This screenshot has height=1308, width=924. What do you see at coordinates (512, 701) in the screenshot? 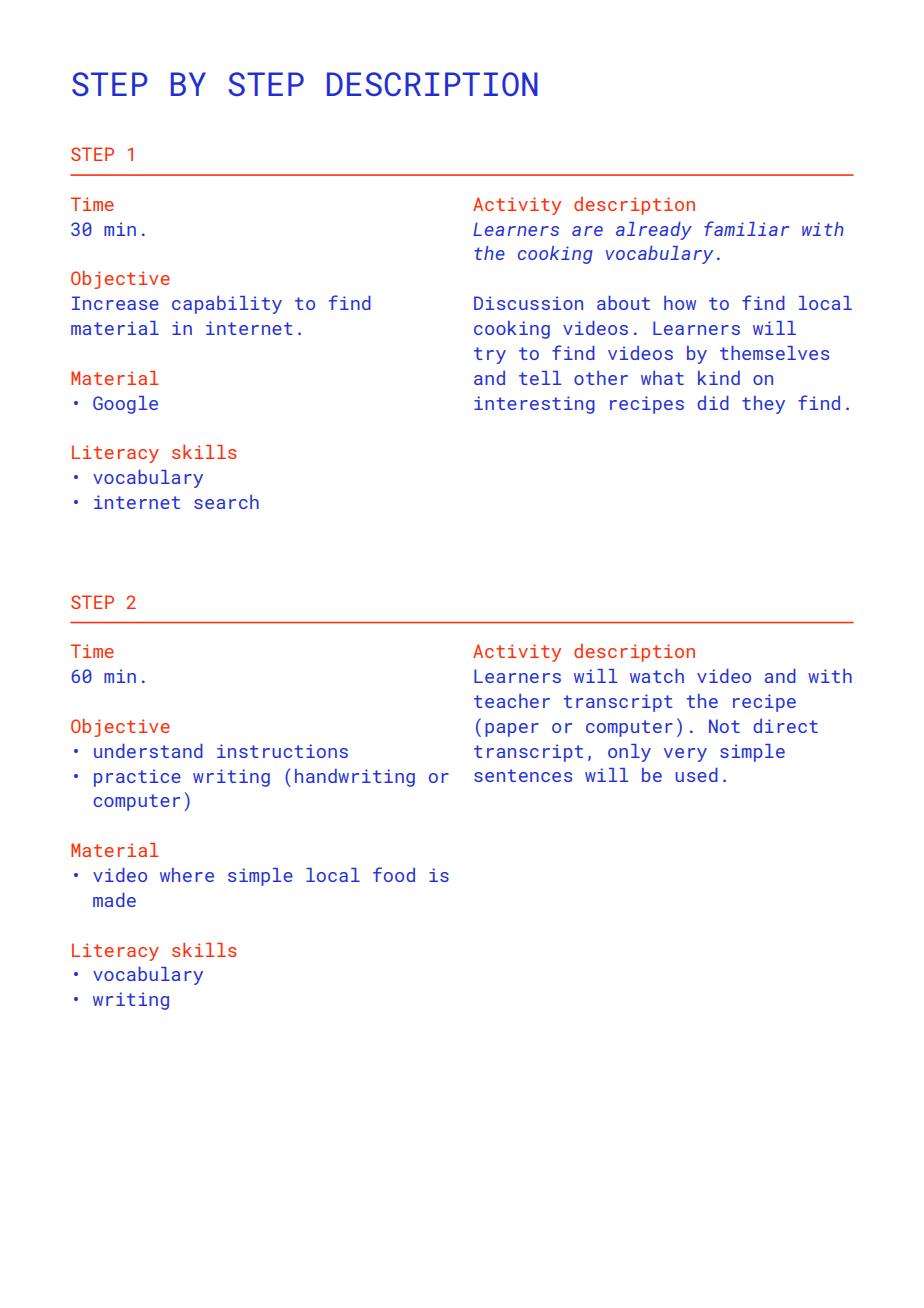
I see `teacher` at bounding box center [512, 701].
